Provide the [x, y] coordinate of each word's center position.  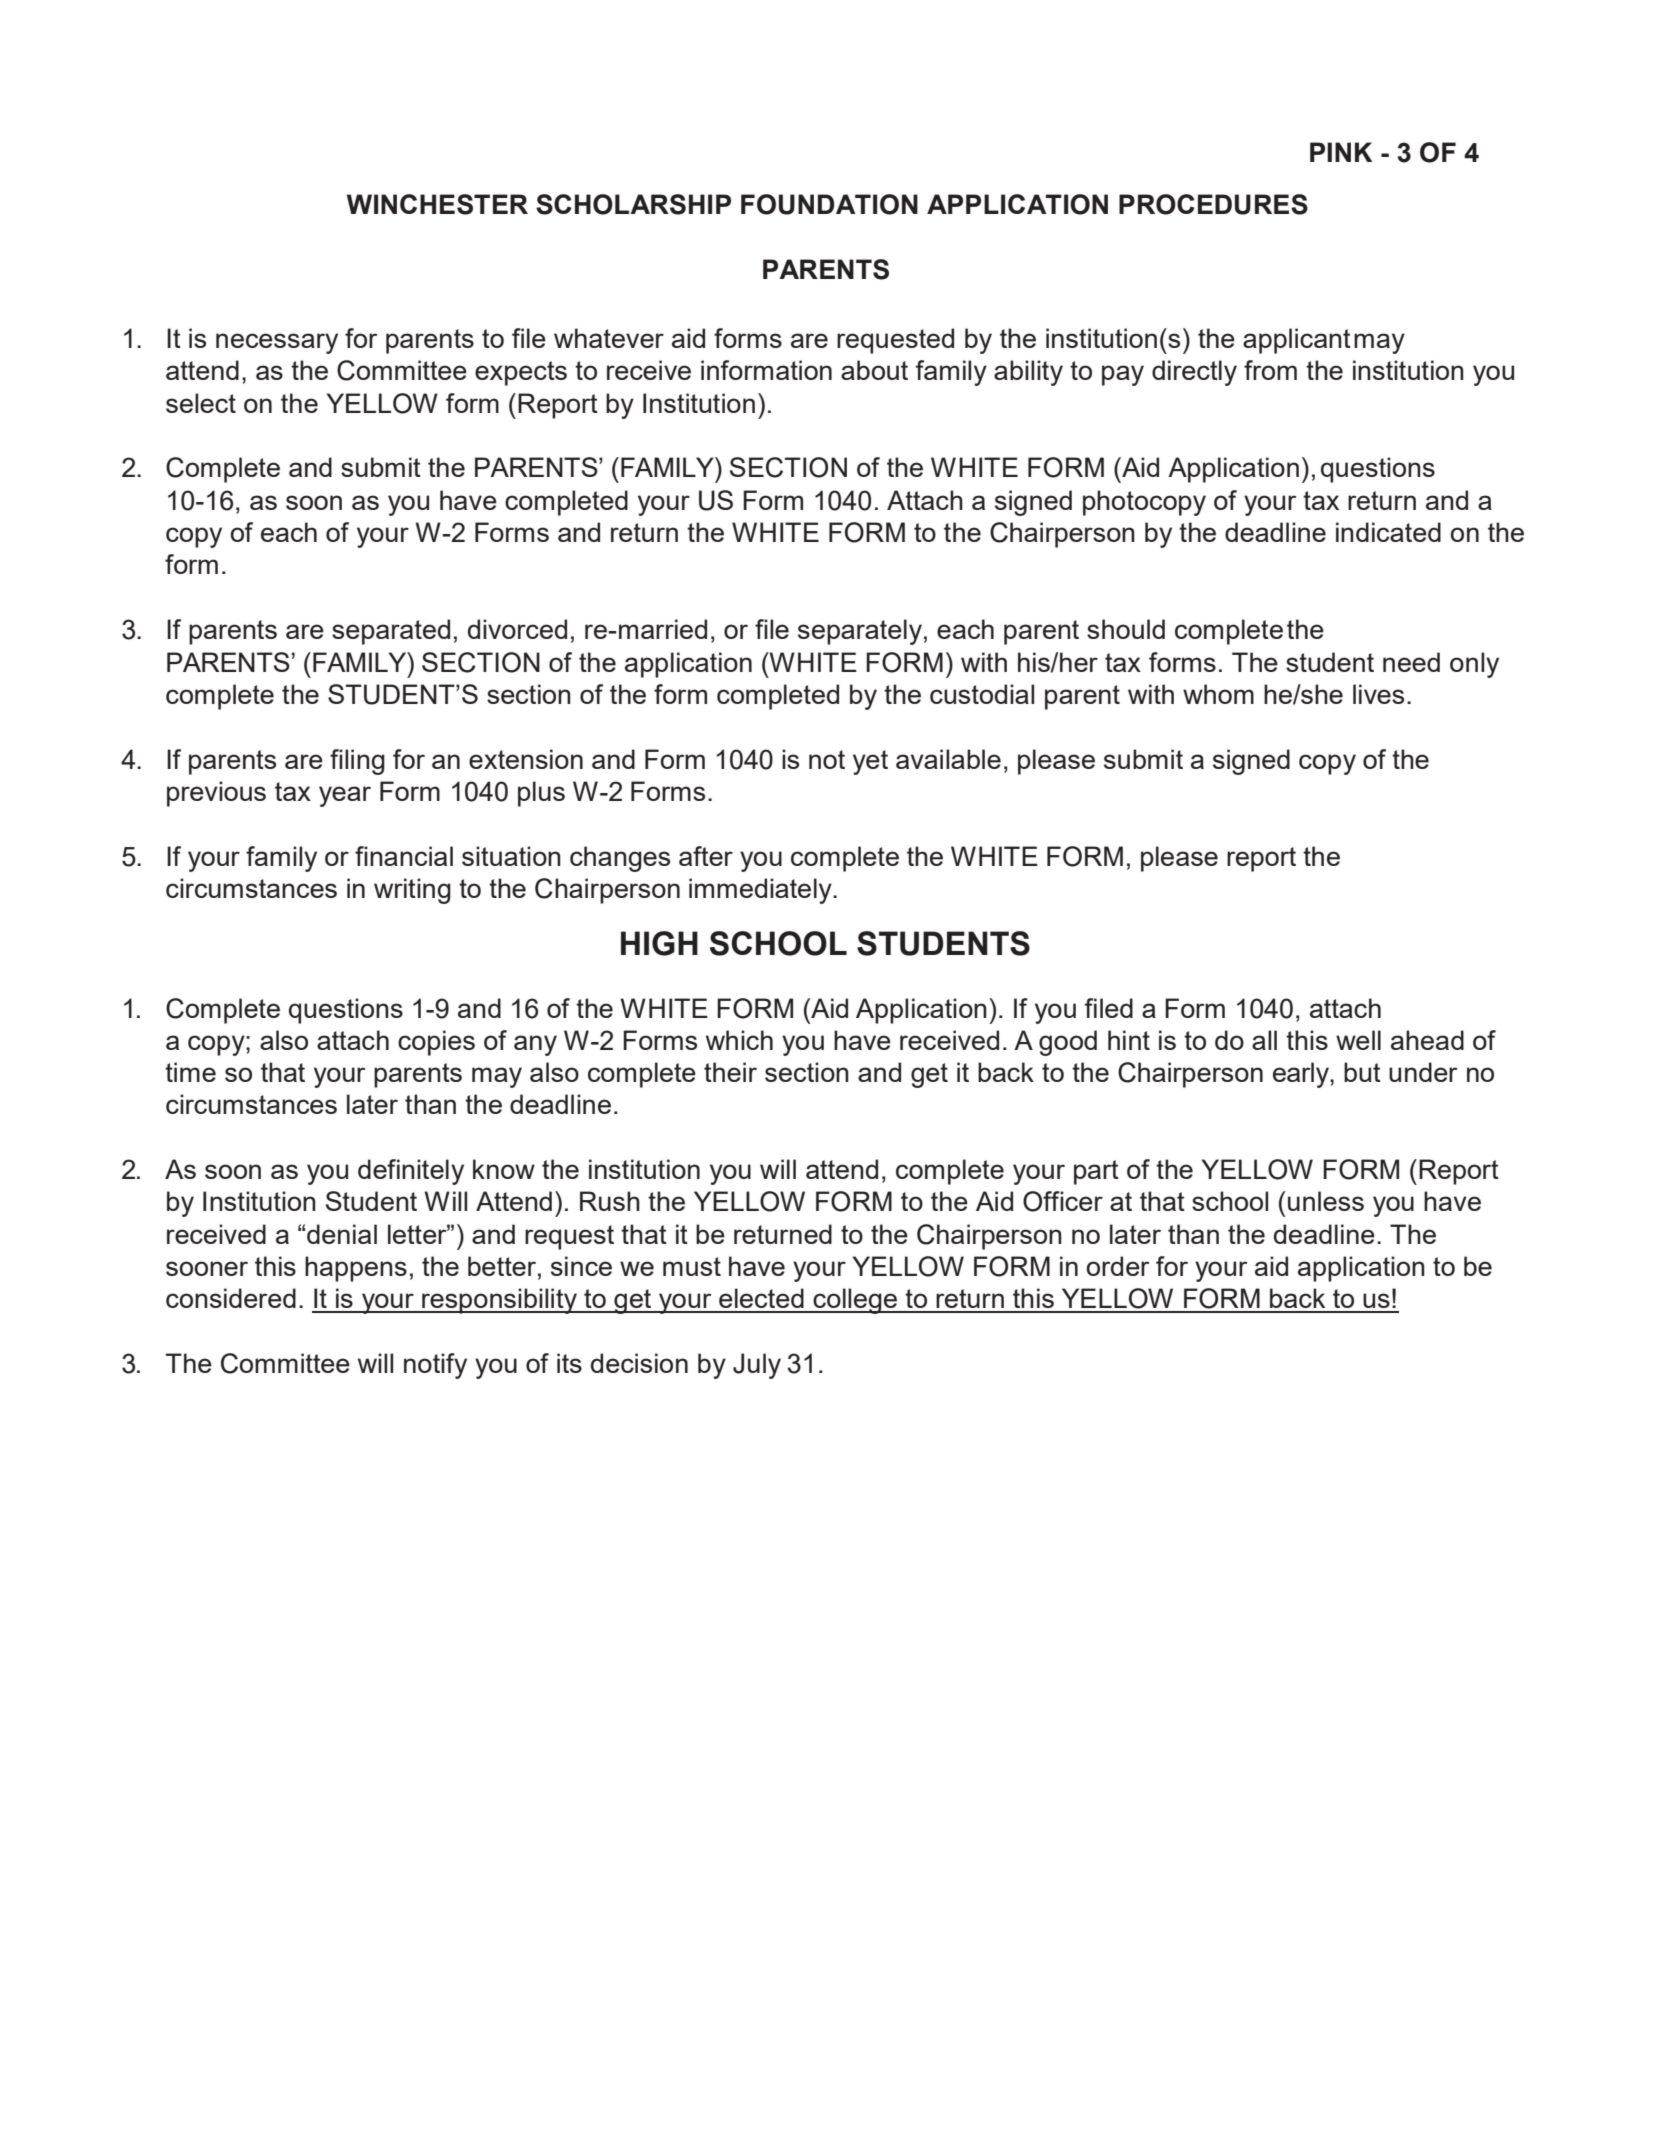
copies [436, 1043]
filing [357, 762]
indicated [1388, 532]
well [1358, 1040]
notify [435, 1366]
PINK [1341, 152]
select [201, 403]
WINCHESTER [437, 204]
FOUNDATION [829, 204]
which [739, 1040]
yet [870, 762]
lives [1378, 694]
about [874, 370]
